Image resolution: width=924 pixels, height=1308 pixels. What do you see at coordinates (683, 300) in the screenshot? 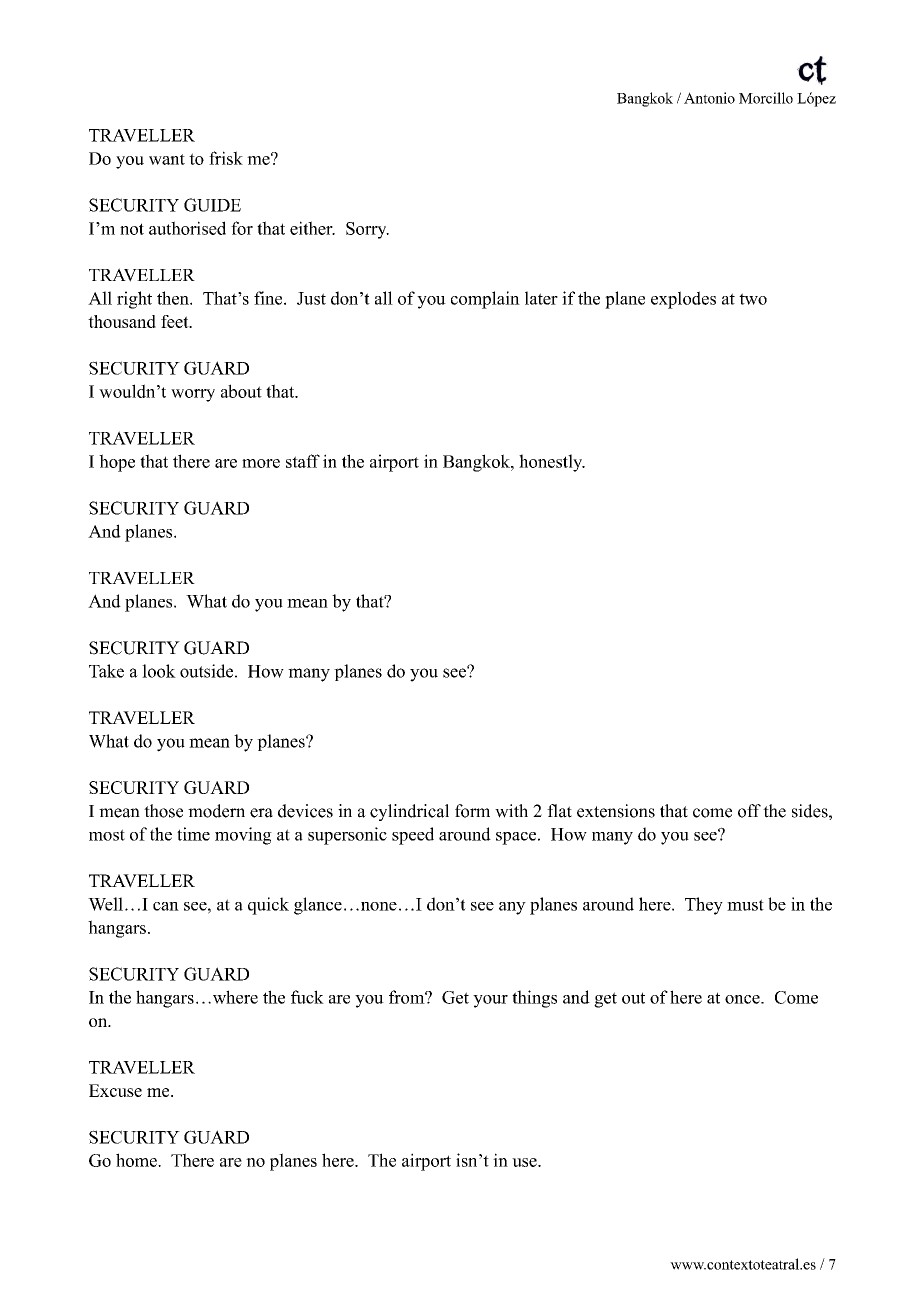
I see `explodes` at bounding box center [683, 300].
